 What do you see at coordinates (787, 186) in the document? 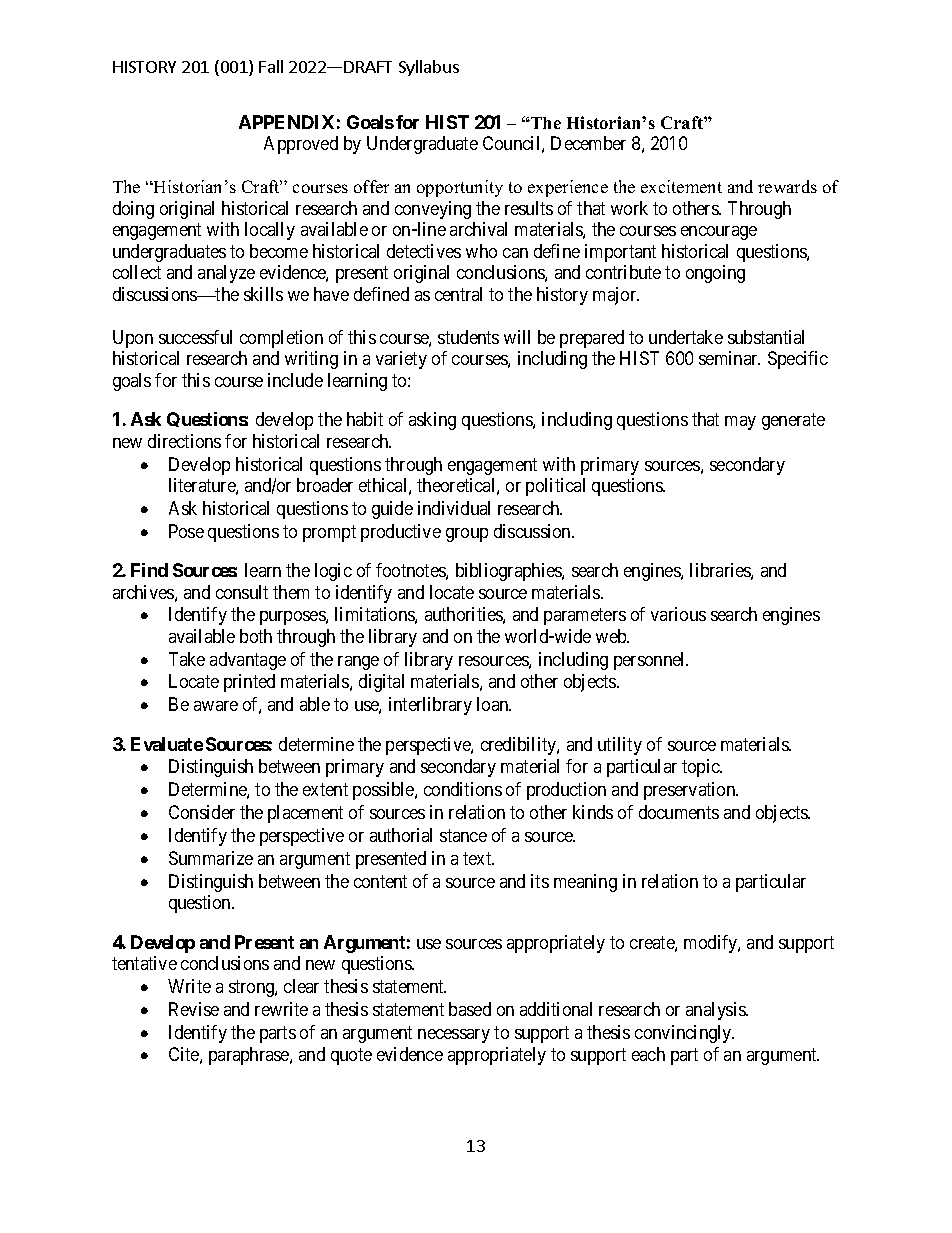
I see `rewards` at bounding box center [787, 186].
